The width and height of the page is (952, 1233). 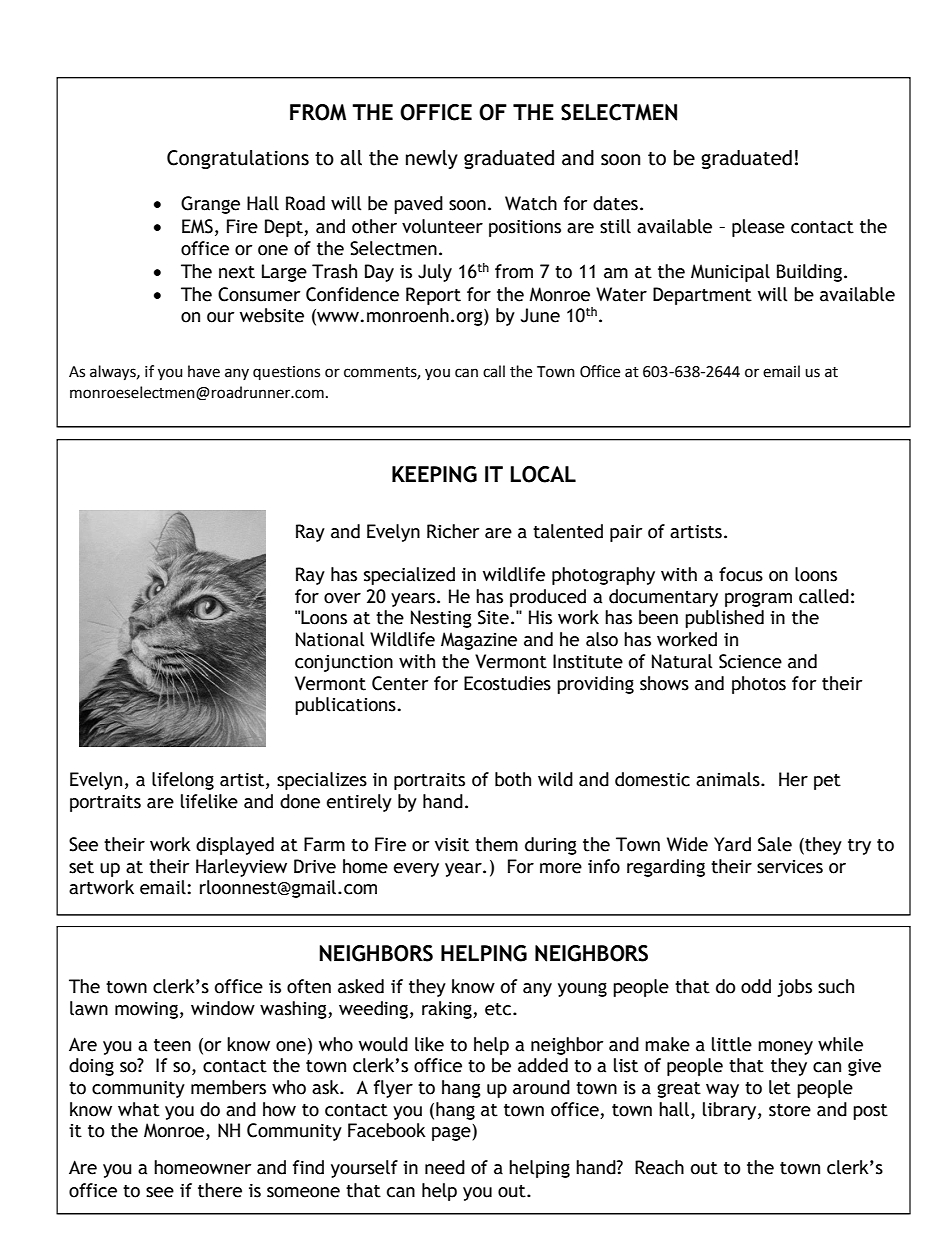 What do you see at coordinates (758, 228) in the page?
I see `please` at bounding box center [758, 228].
